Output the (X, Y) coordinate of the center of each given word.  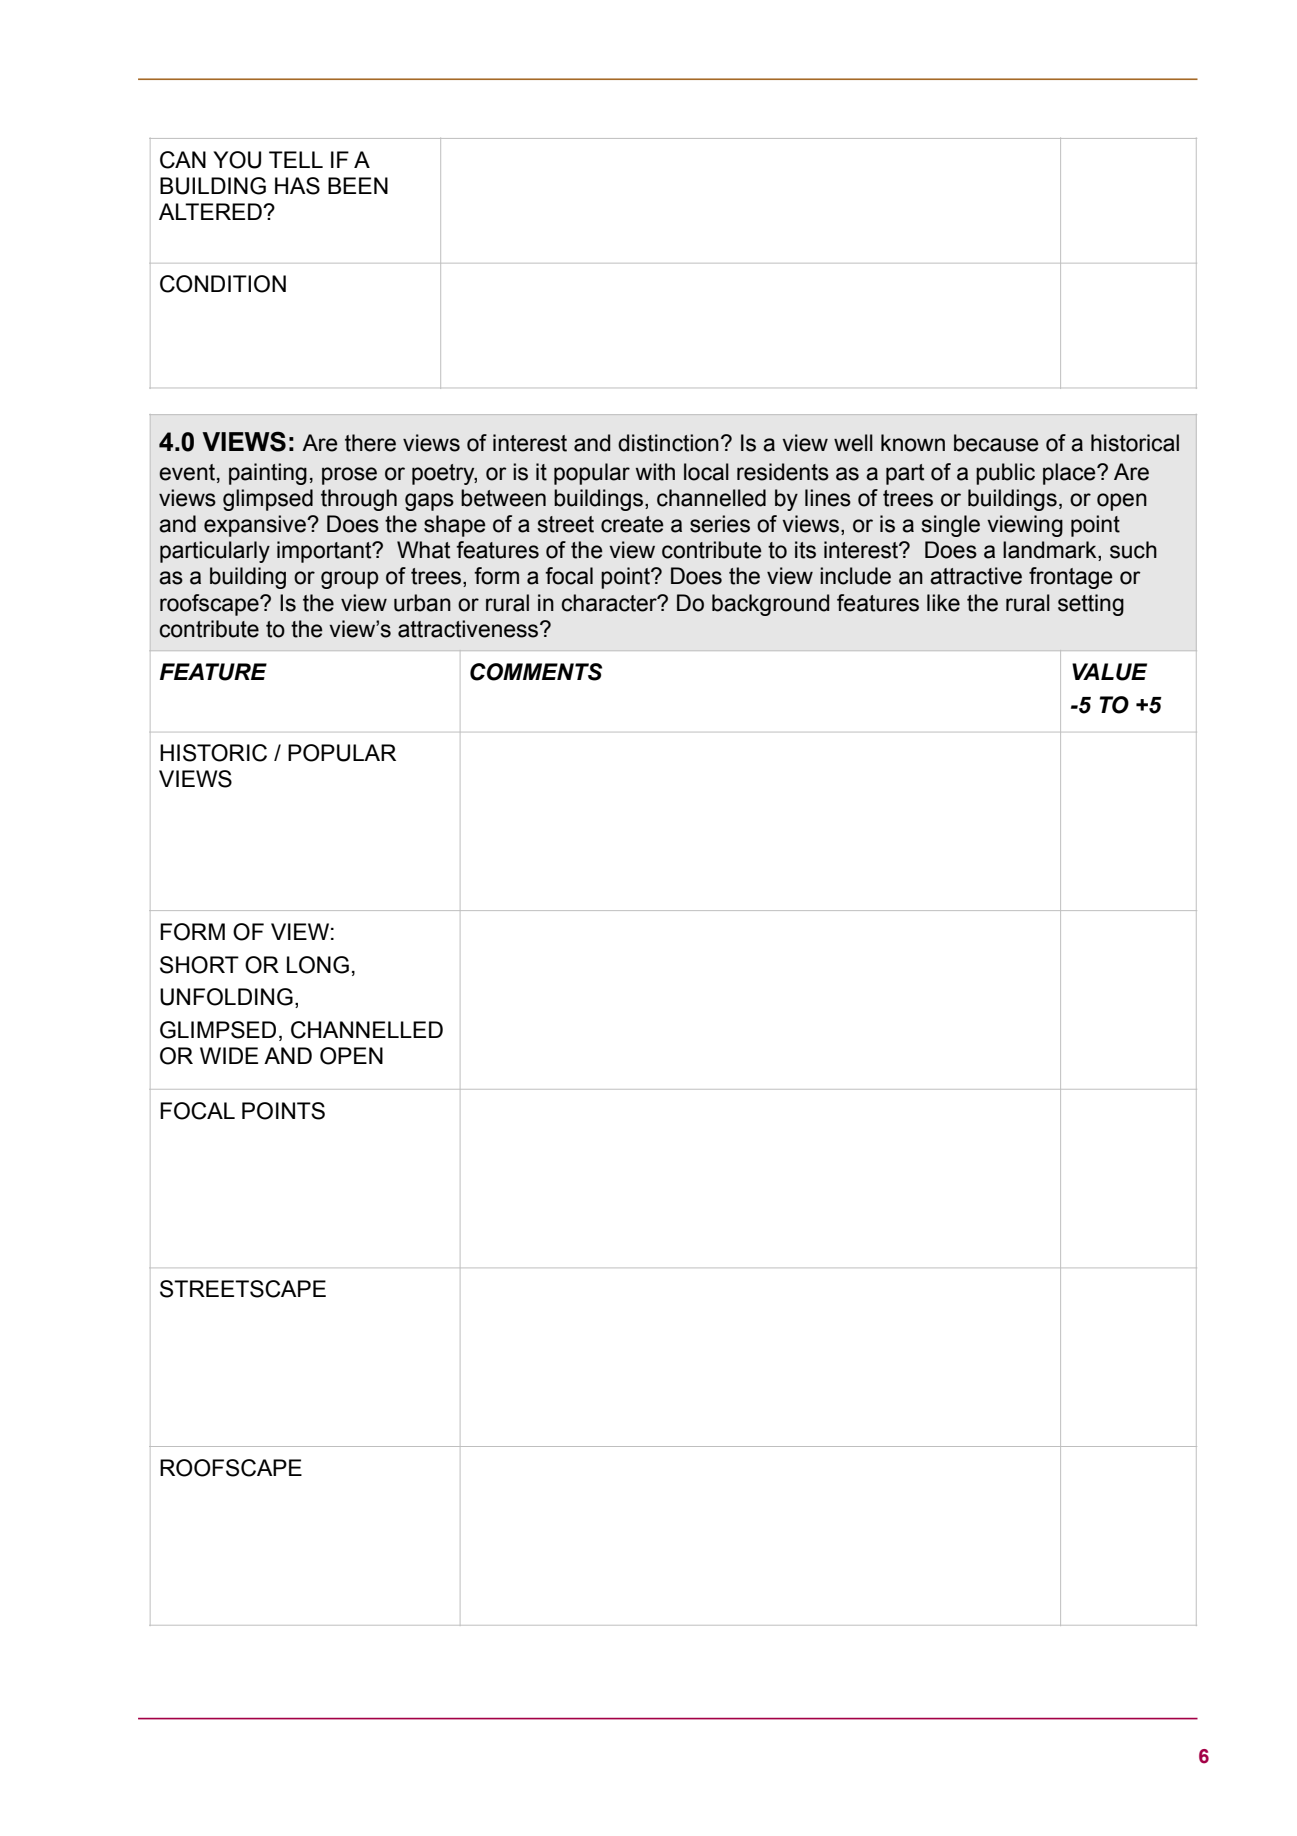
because (996, 443)
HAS (297, 186)
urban (422, 603)
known (913, 443)
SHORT (199, 965)
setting (1091, 605)
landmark (1051, 551)
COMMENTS (536, 672)
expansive (256, 526)
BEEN (358, 185)
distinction (668, 443)
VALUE (1109, 672)
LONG (318, 965)
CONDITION (223, 284)
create (632, 524)
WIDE (229, 1055)
